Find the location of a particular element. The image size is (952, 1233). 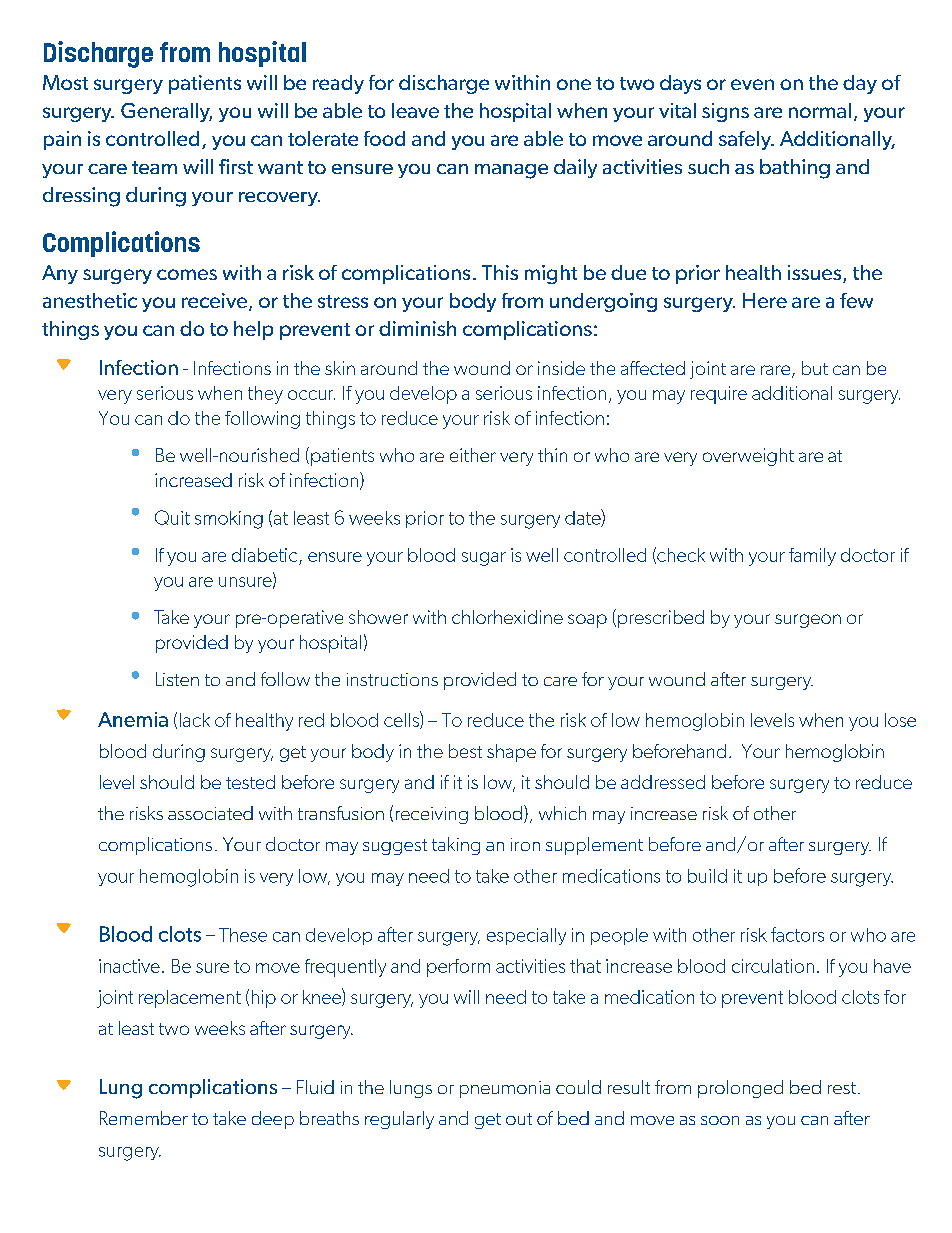

rest is located at coordinates (842, 1088).
